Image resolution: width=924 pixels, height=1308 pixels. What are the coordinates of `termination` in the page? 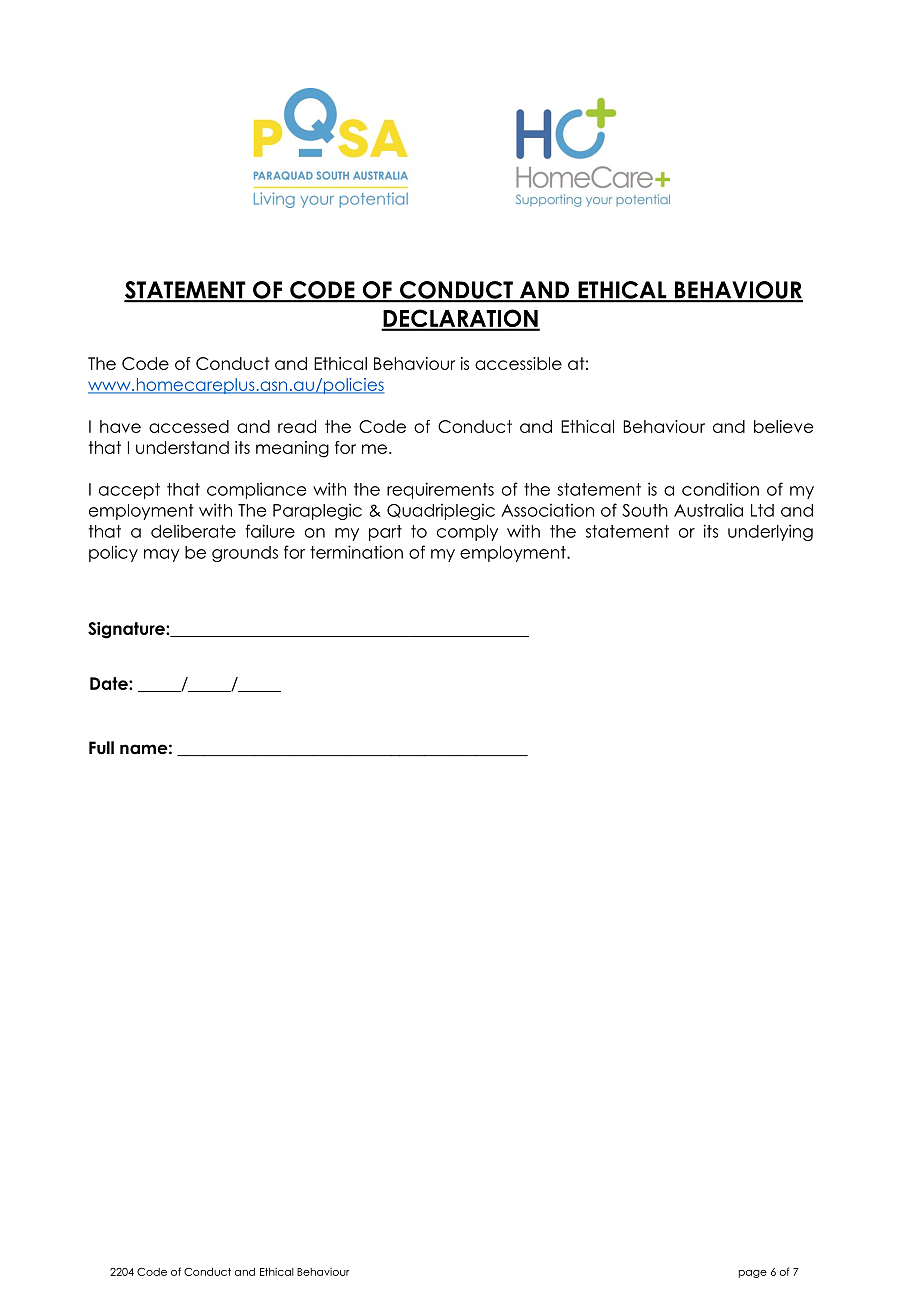 It's located at (356, 552).
